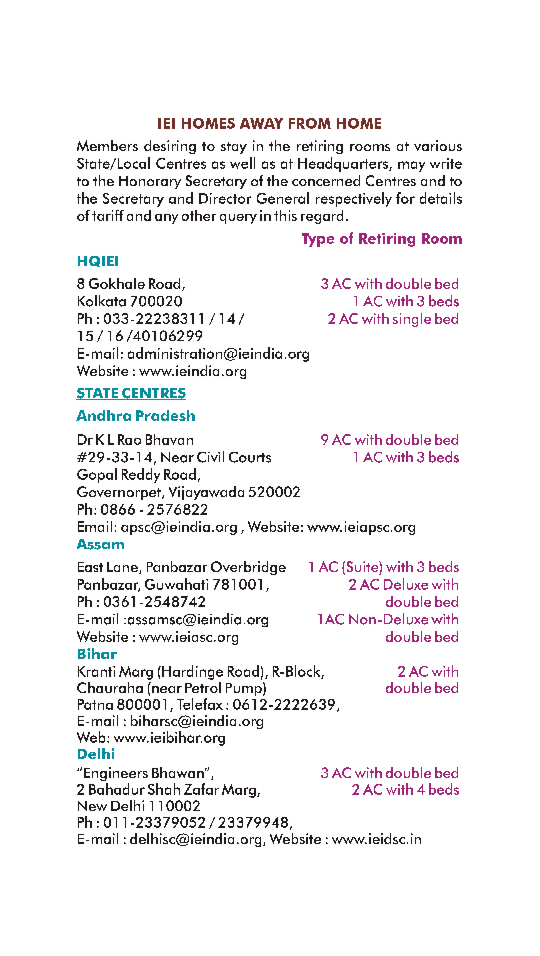 This image has height=956, width=540. I want to click on Shah, so click(164, 789).
